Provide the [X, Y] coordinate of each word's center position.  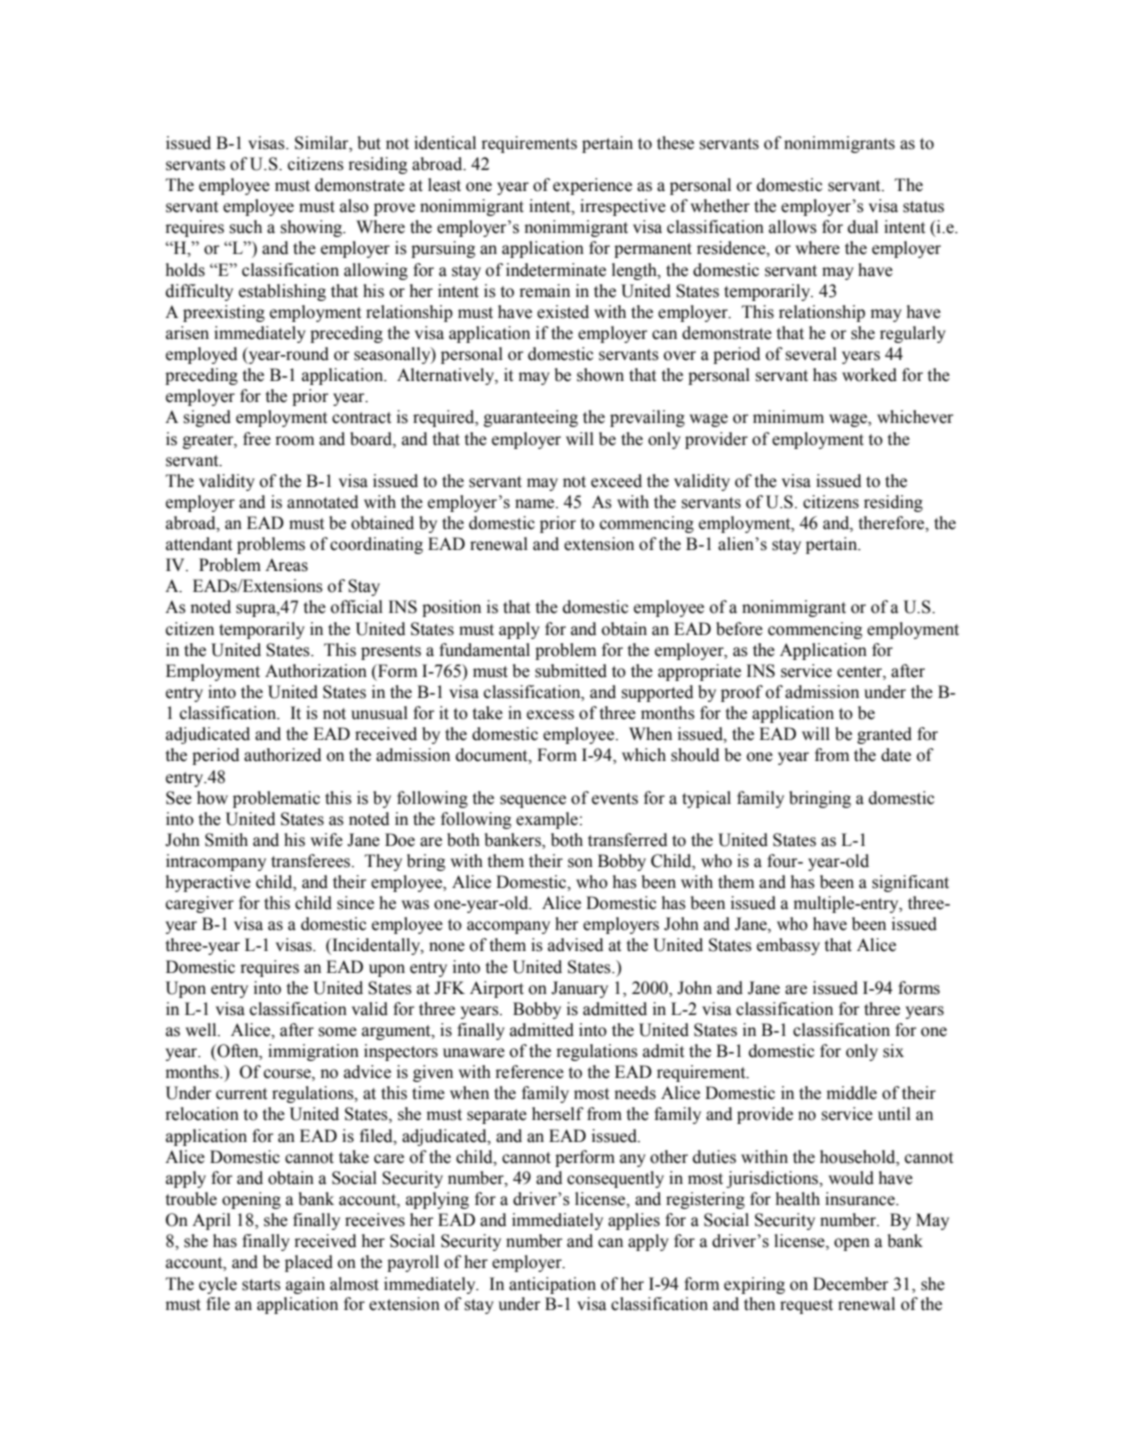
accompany [508, 927]
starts [261, 1285]
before [739, 629]
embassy [788, 946]
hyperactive [208, 883]
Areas [286, 565]
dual [863, 227]
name [536, 504]
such [245, 227]
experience [592, 186]
